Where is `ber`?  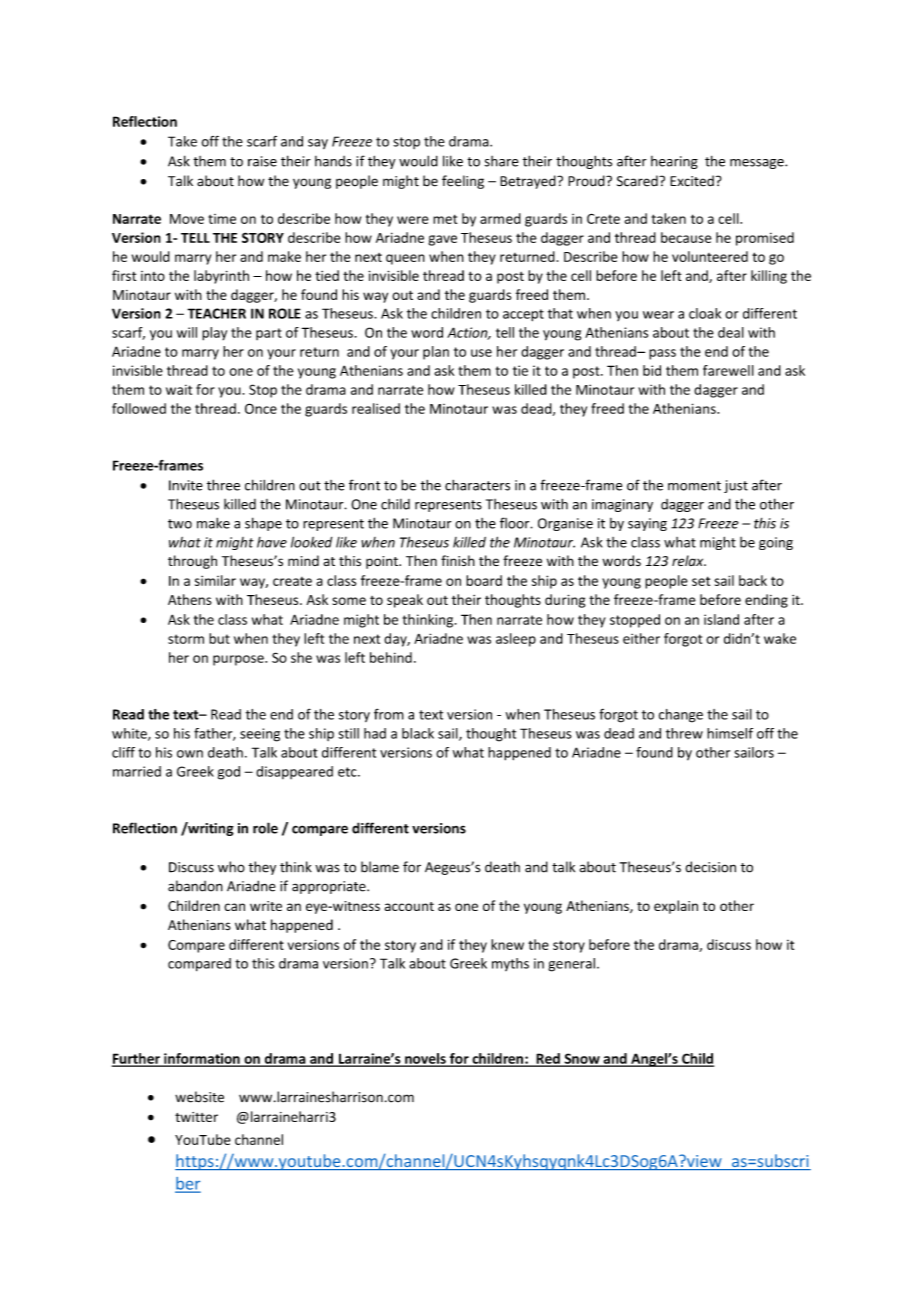 ber is located at coordinates (188, 1184).
